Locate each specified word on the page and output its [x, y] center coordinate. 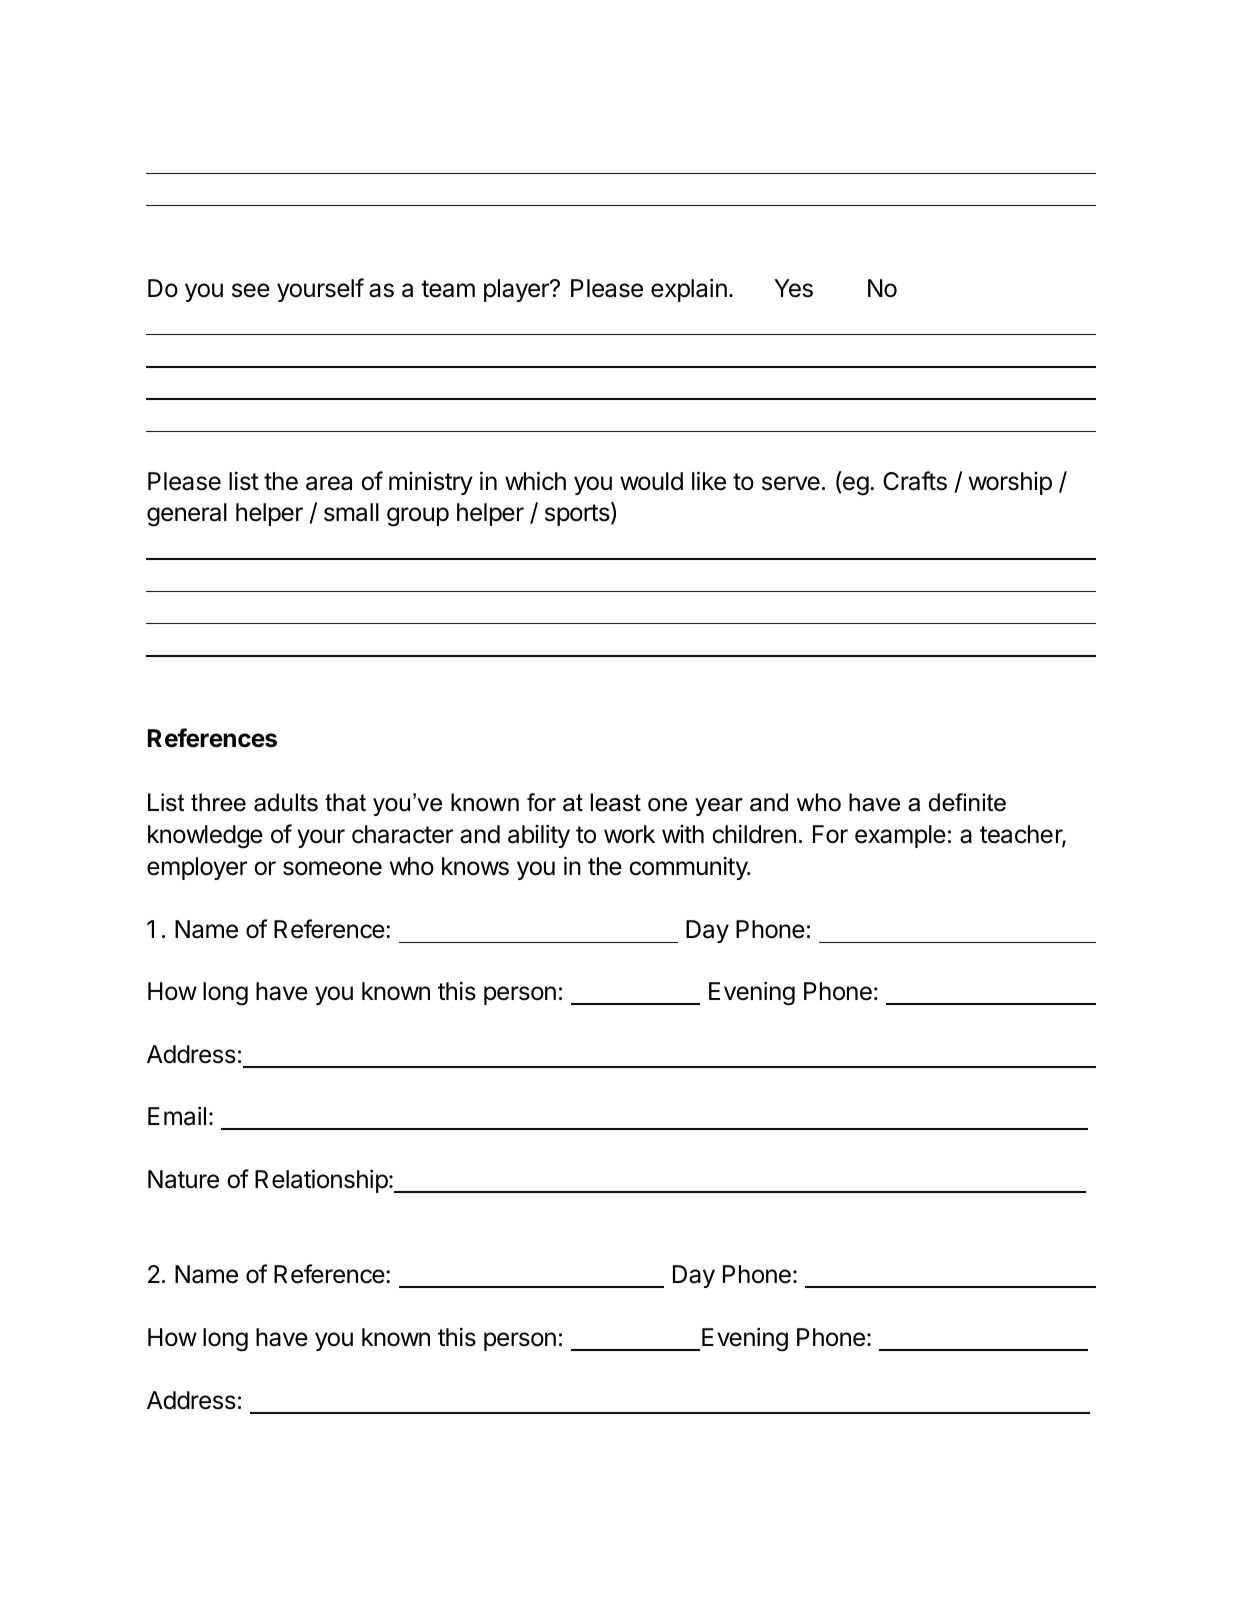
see [251, 290]
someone [332, 868]
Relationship [321, 1181]
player [517, 290]
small [351, 512]
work [629, 834]
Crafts [915, 481]
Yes [793, 288]
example [900, 836]
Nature [183, 1179]
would [651, 481]
